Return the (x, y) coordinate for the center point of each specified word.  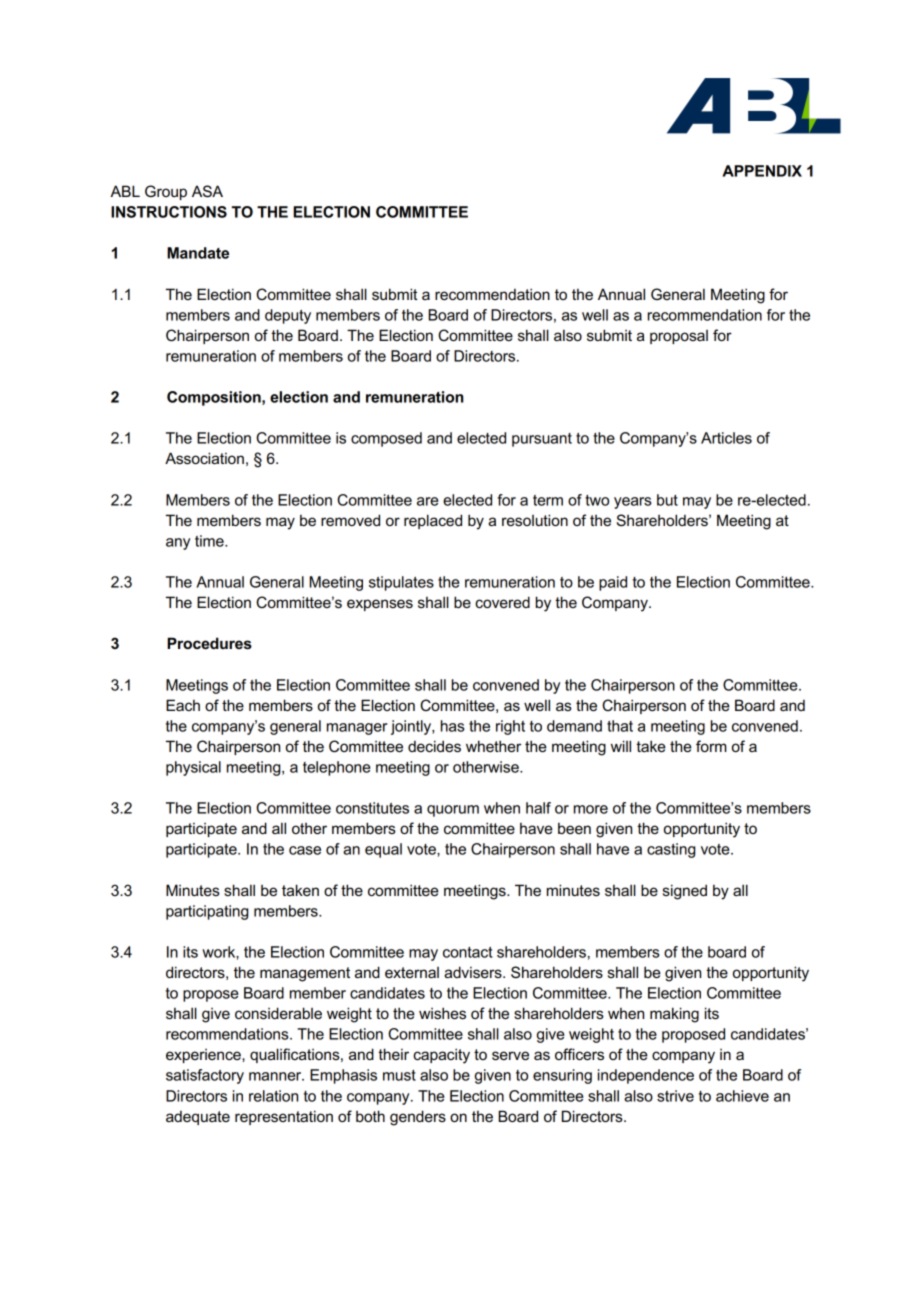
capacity (441, 1056)
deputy (288, 316)
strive (675, 1096)
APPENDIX (762, 171)
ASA (207, 191)
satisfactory (205, 1076)
